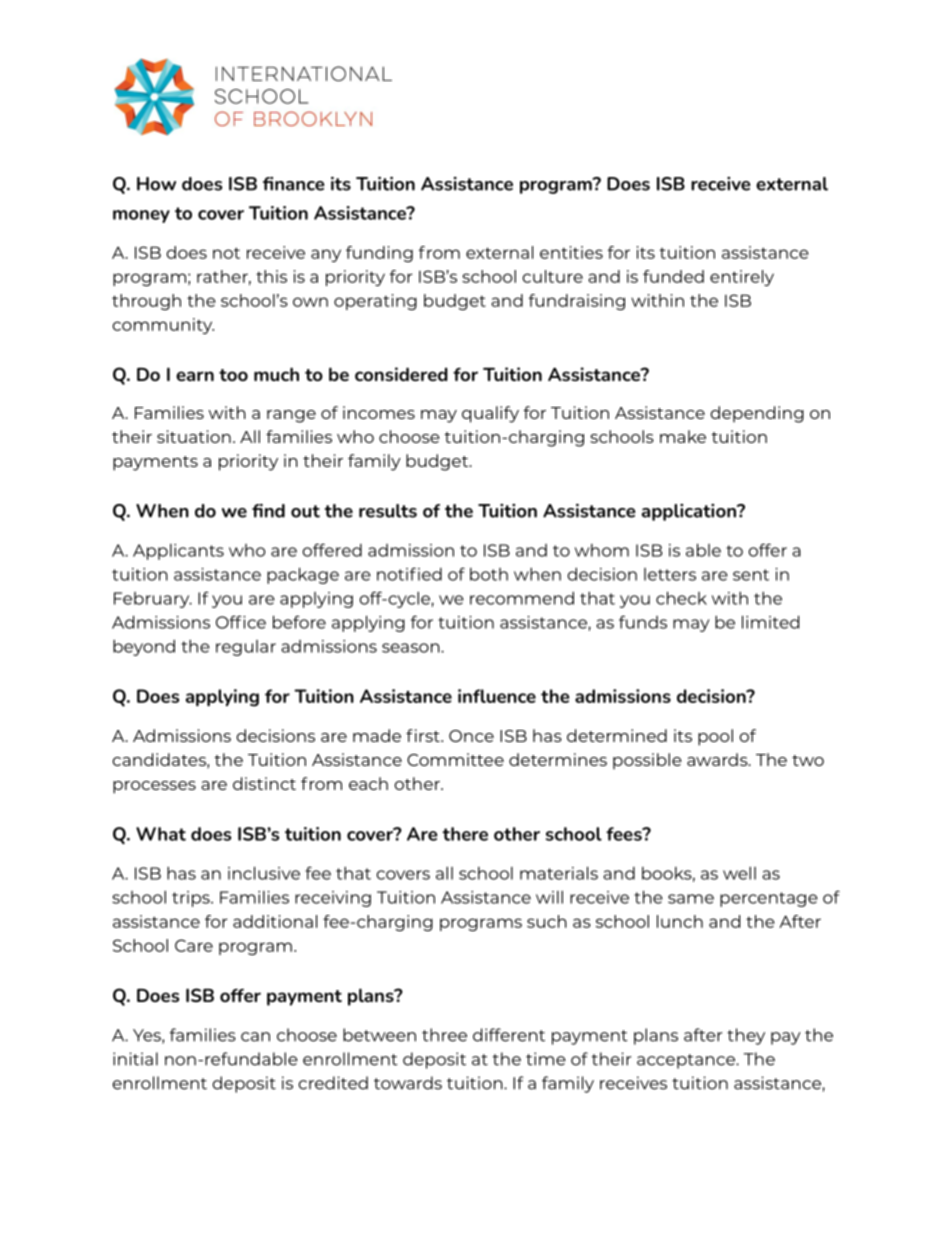  Describe the element at coordinates (465, 834) in the screenshot. I see `there` at that location.
